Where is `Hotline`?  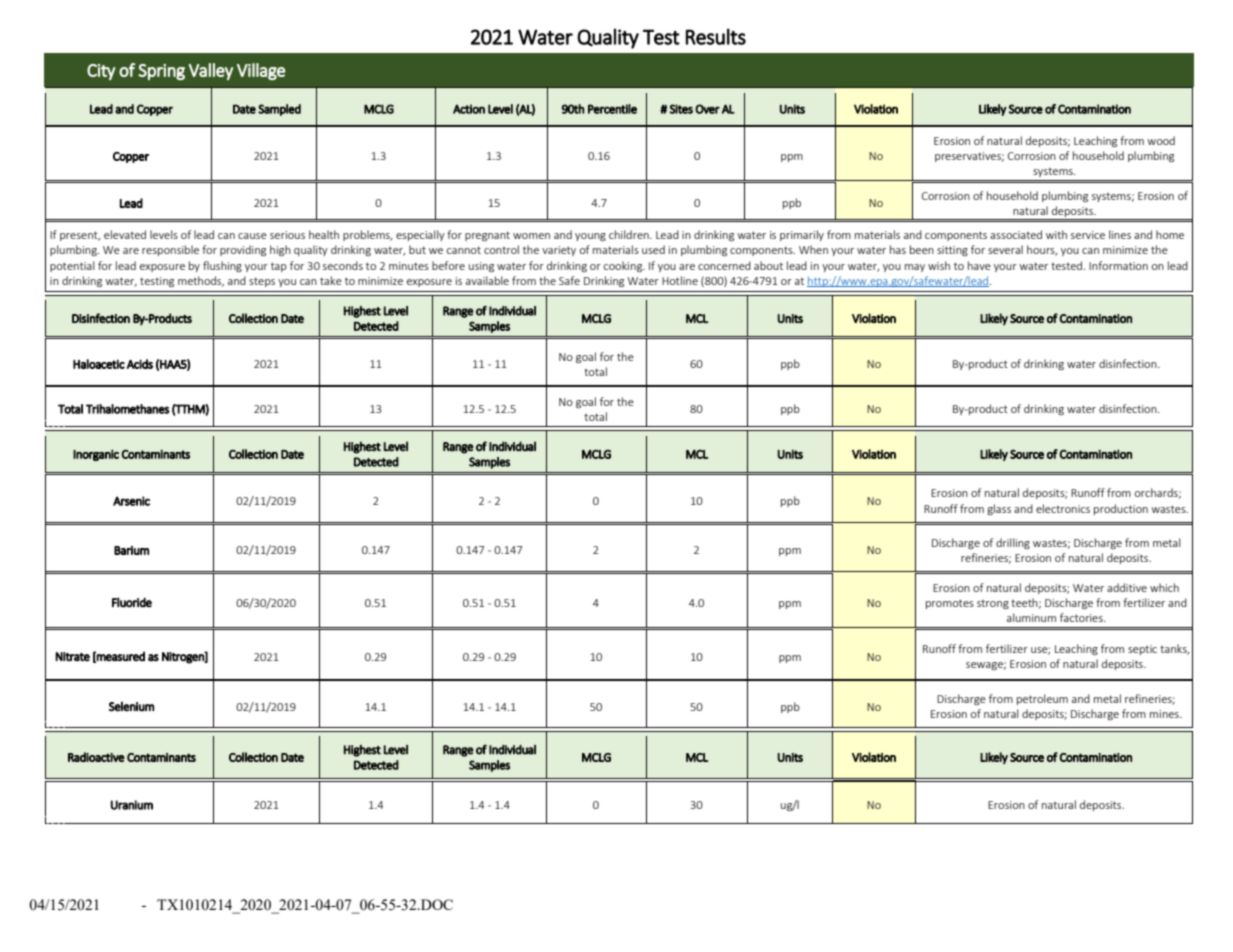
Hotline is located at coordinates (680, 280).
